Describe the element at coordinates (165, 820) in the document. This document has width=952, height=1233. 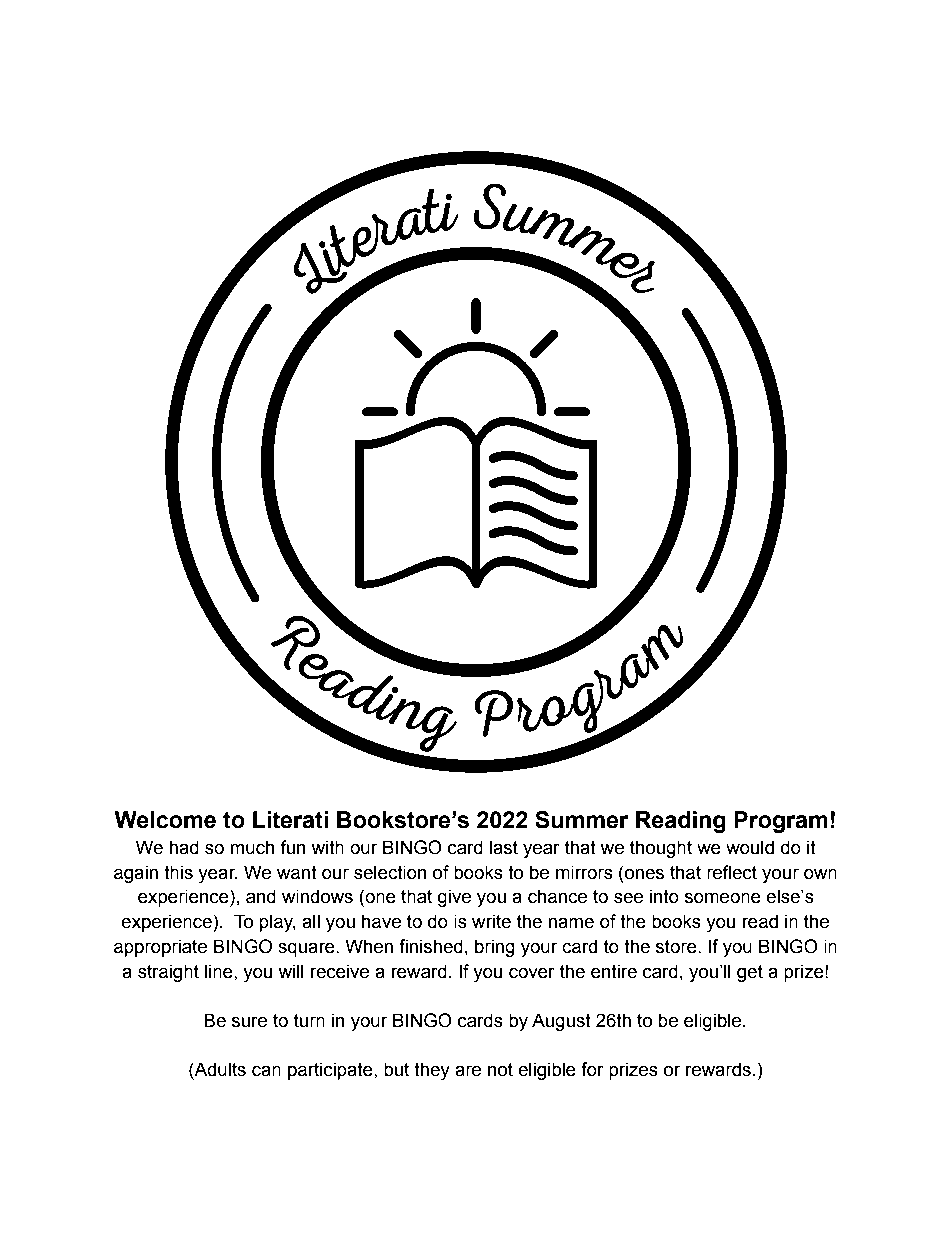
I see `Welcome` at that location.
